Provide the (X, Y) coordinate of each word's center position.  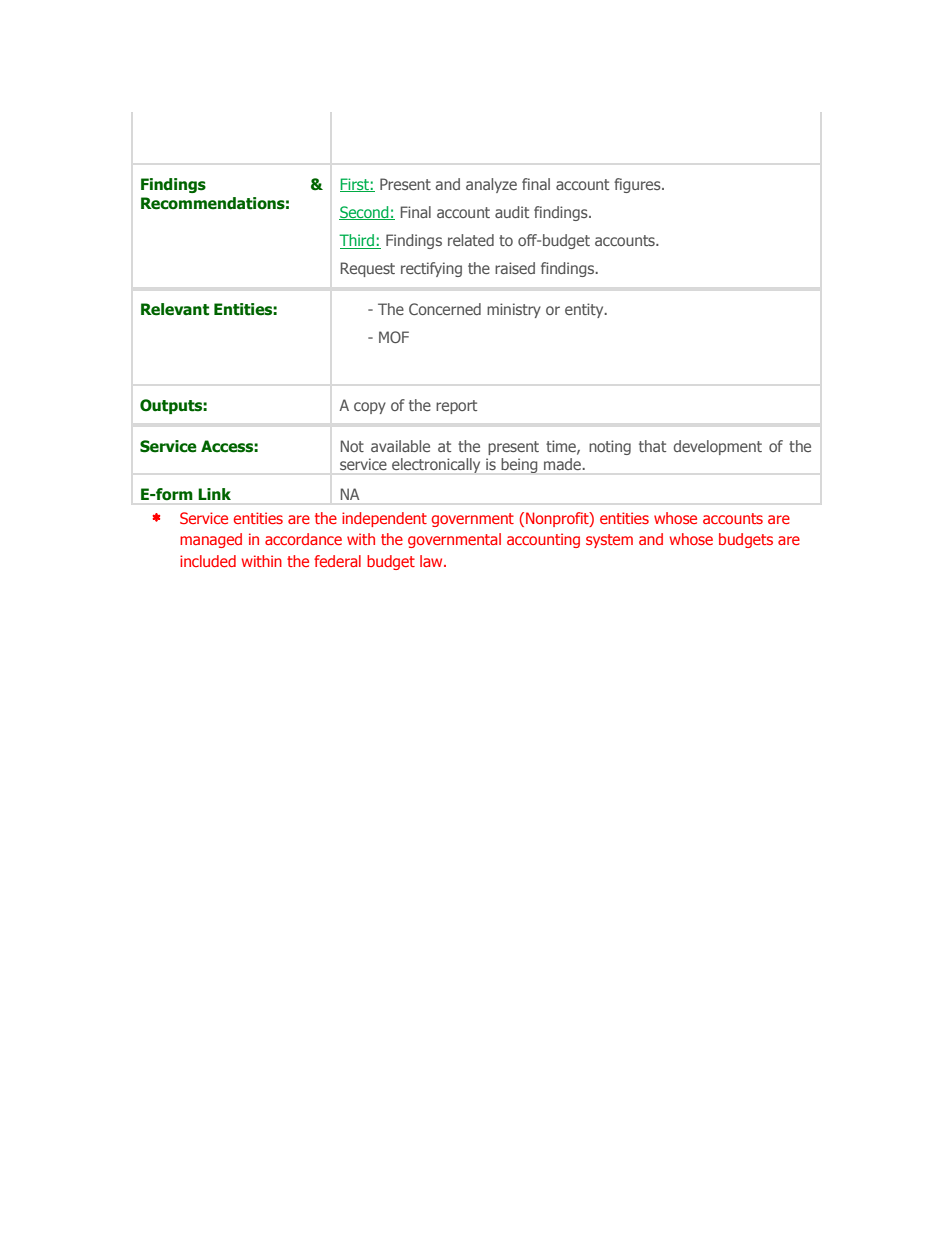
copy (370, 408)
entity (585, 310)
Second (365, 213)
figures (638, 185)
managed (211, 540)
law (432, 561)
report (456, 407)
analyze (491, 185)
